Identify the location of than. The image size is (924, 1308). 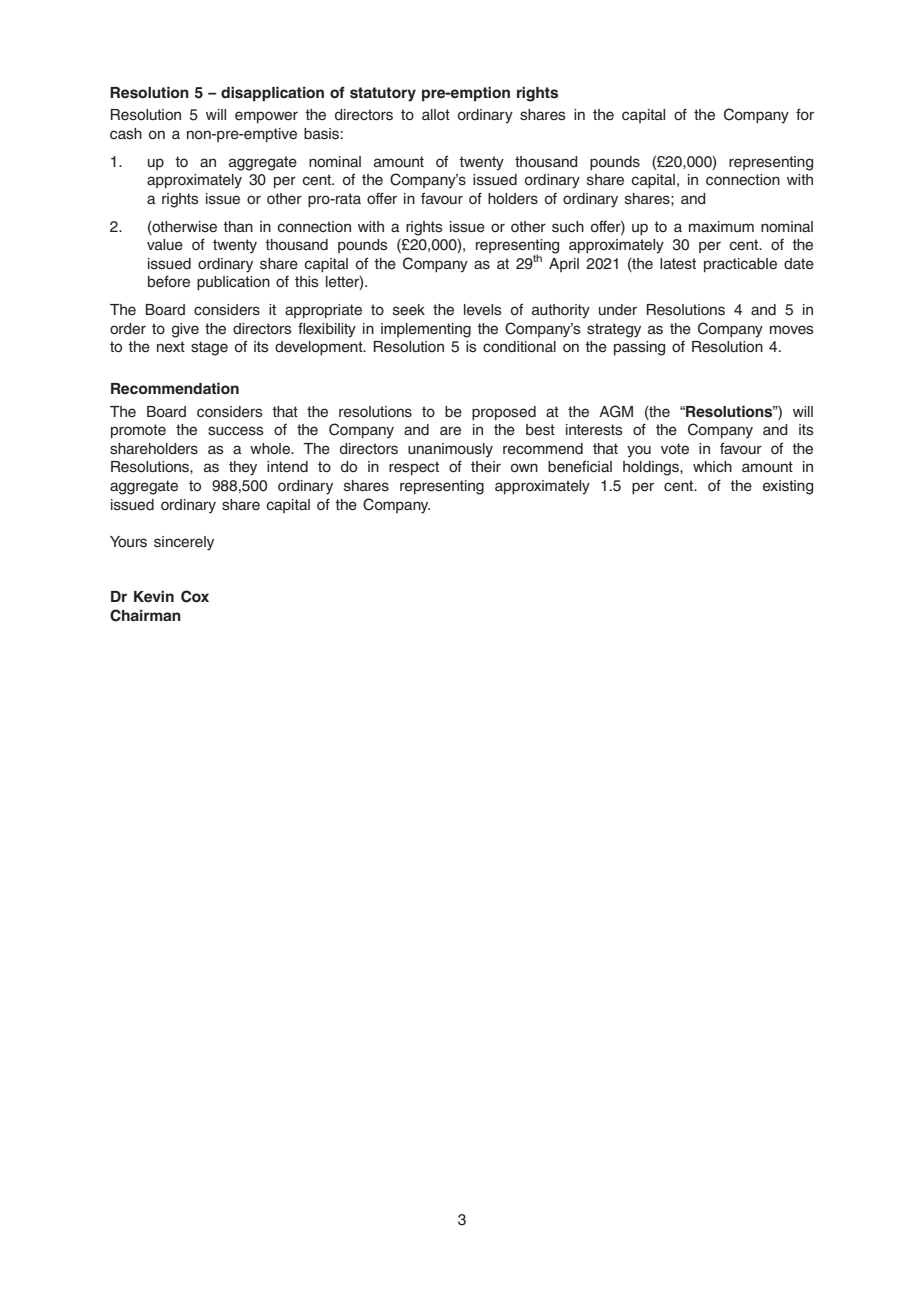
(238, 226).
